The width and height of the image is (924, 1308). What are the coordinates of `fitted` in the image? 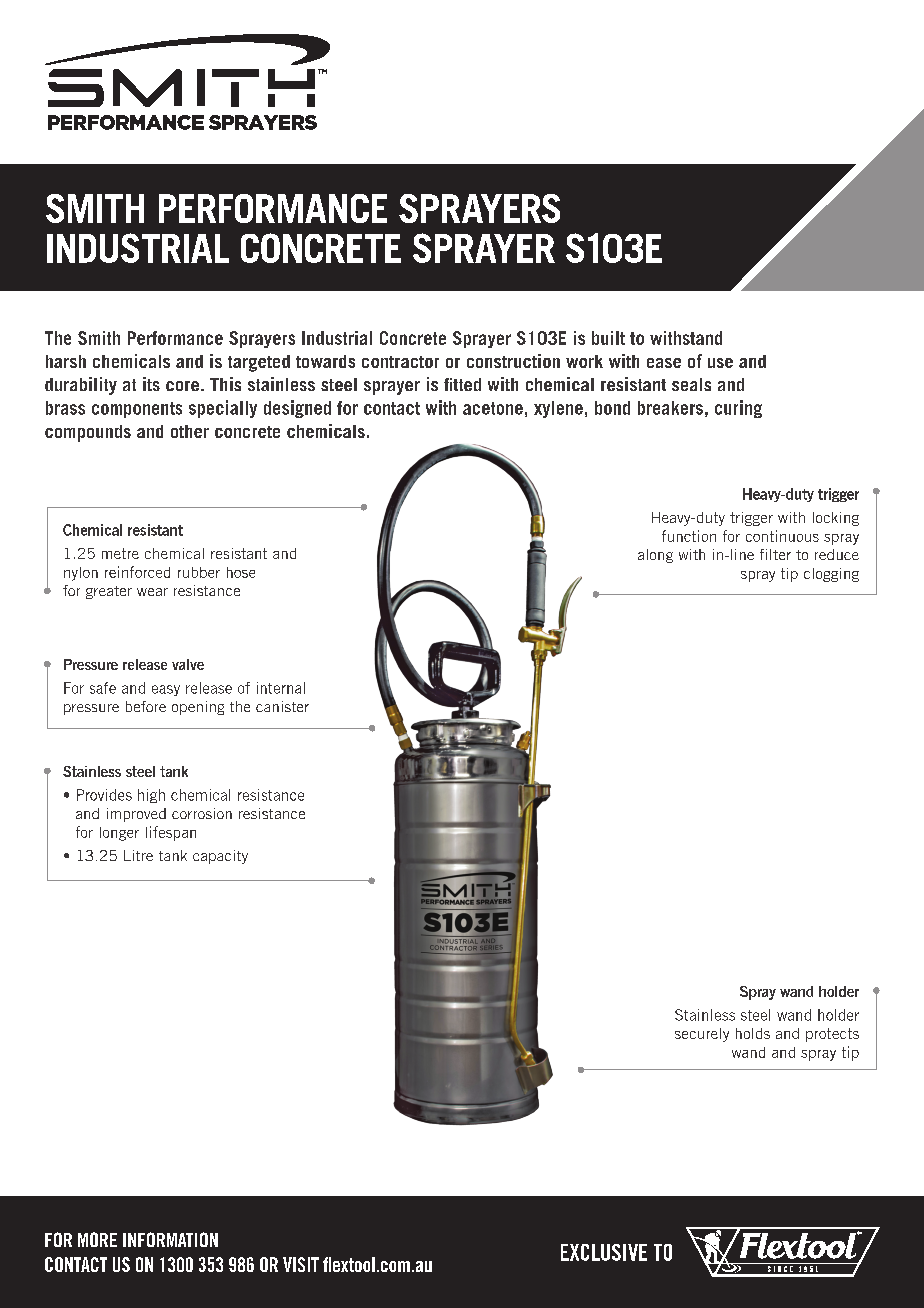 It's located at (462, 384).
